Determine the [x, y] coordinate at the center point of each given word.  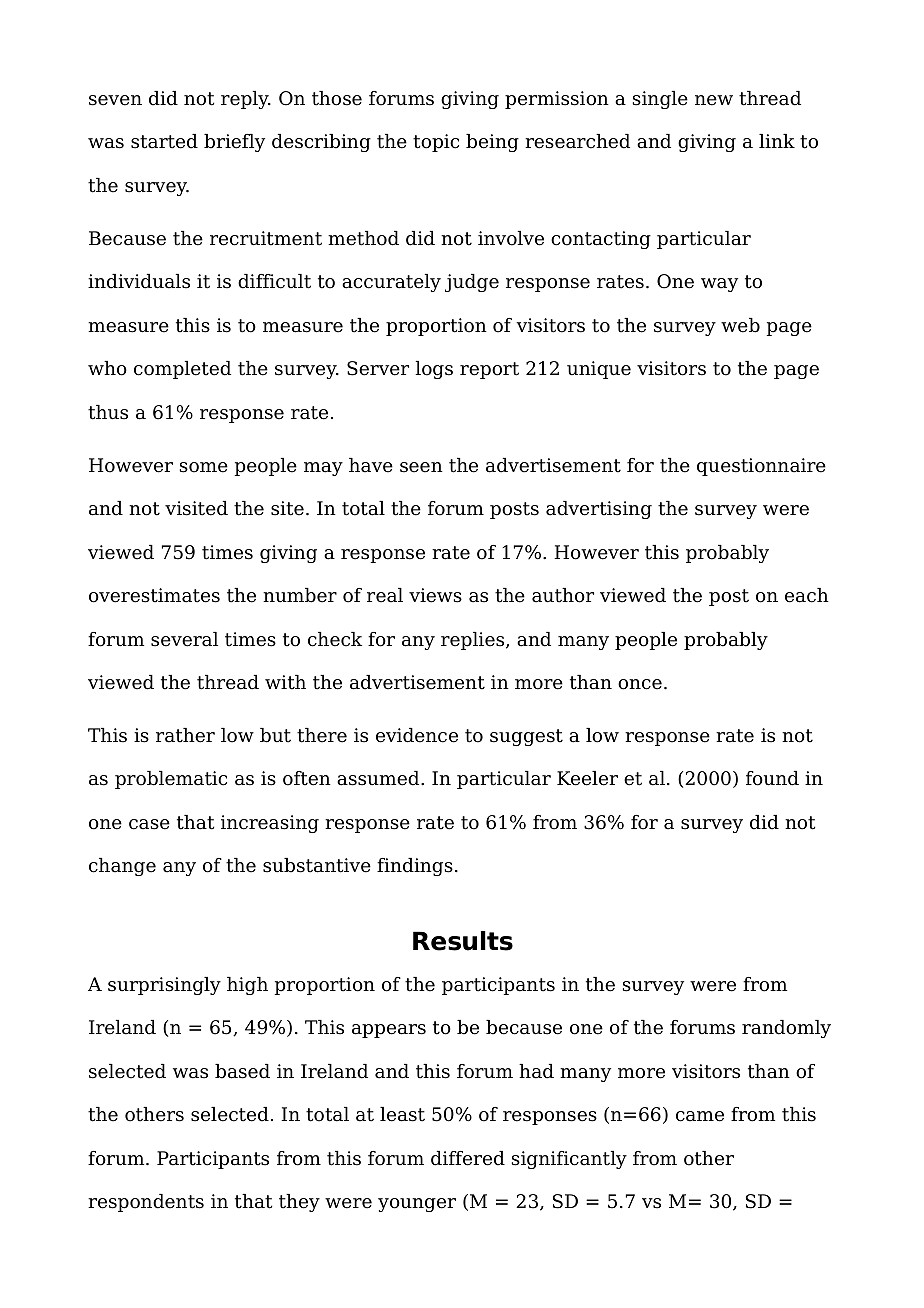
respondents [146, 1203]
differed [468, 1158]
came [700, 1116]
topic [436, 143]
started [164, 141]
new [714, 100]
